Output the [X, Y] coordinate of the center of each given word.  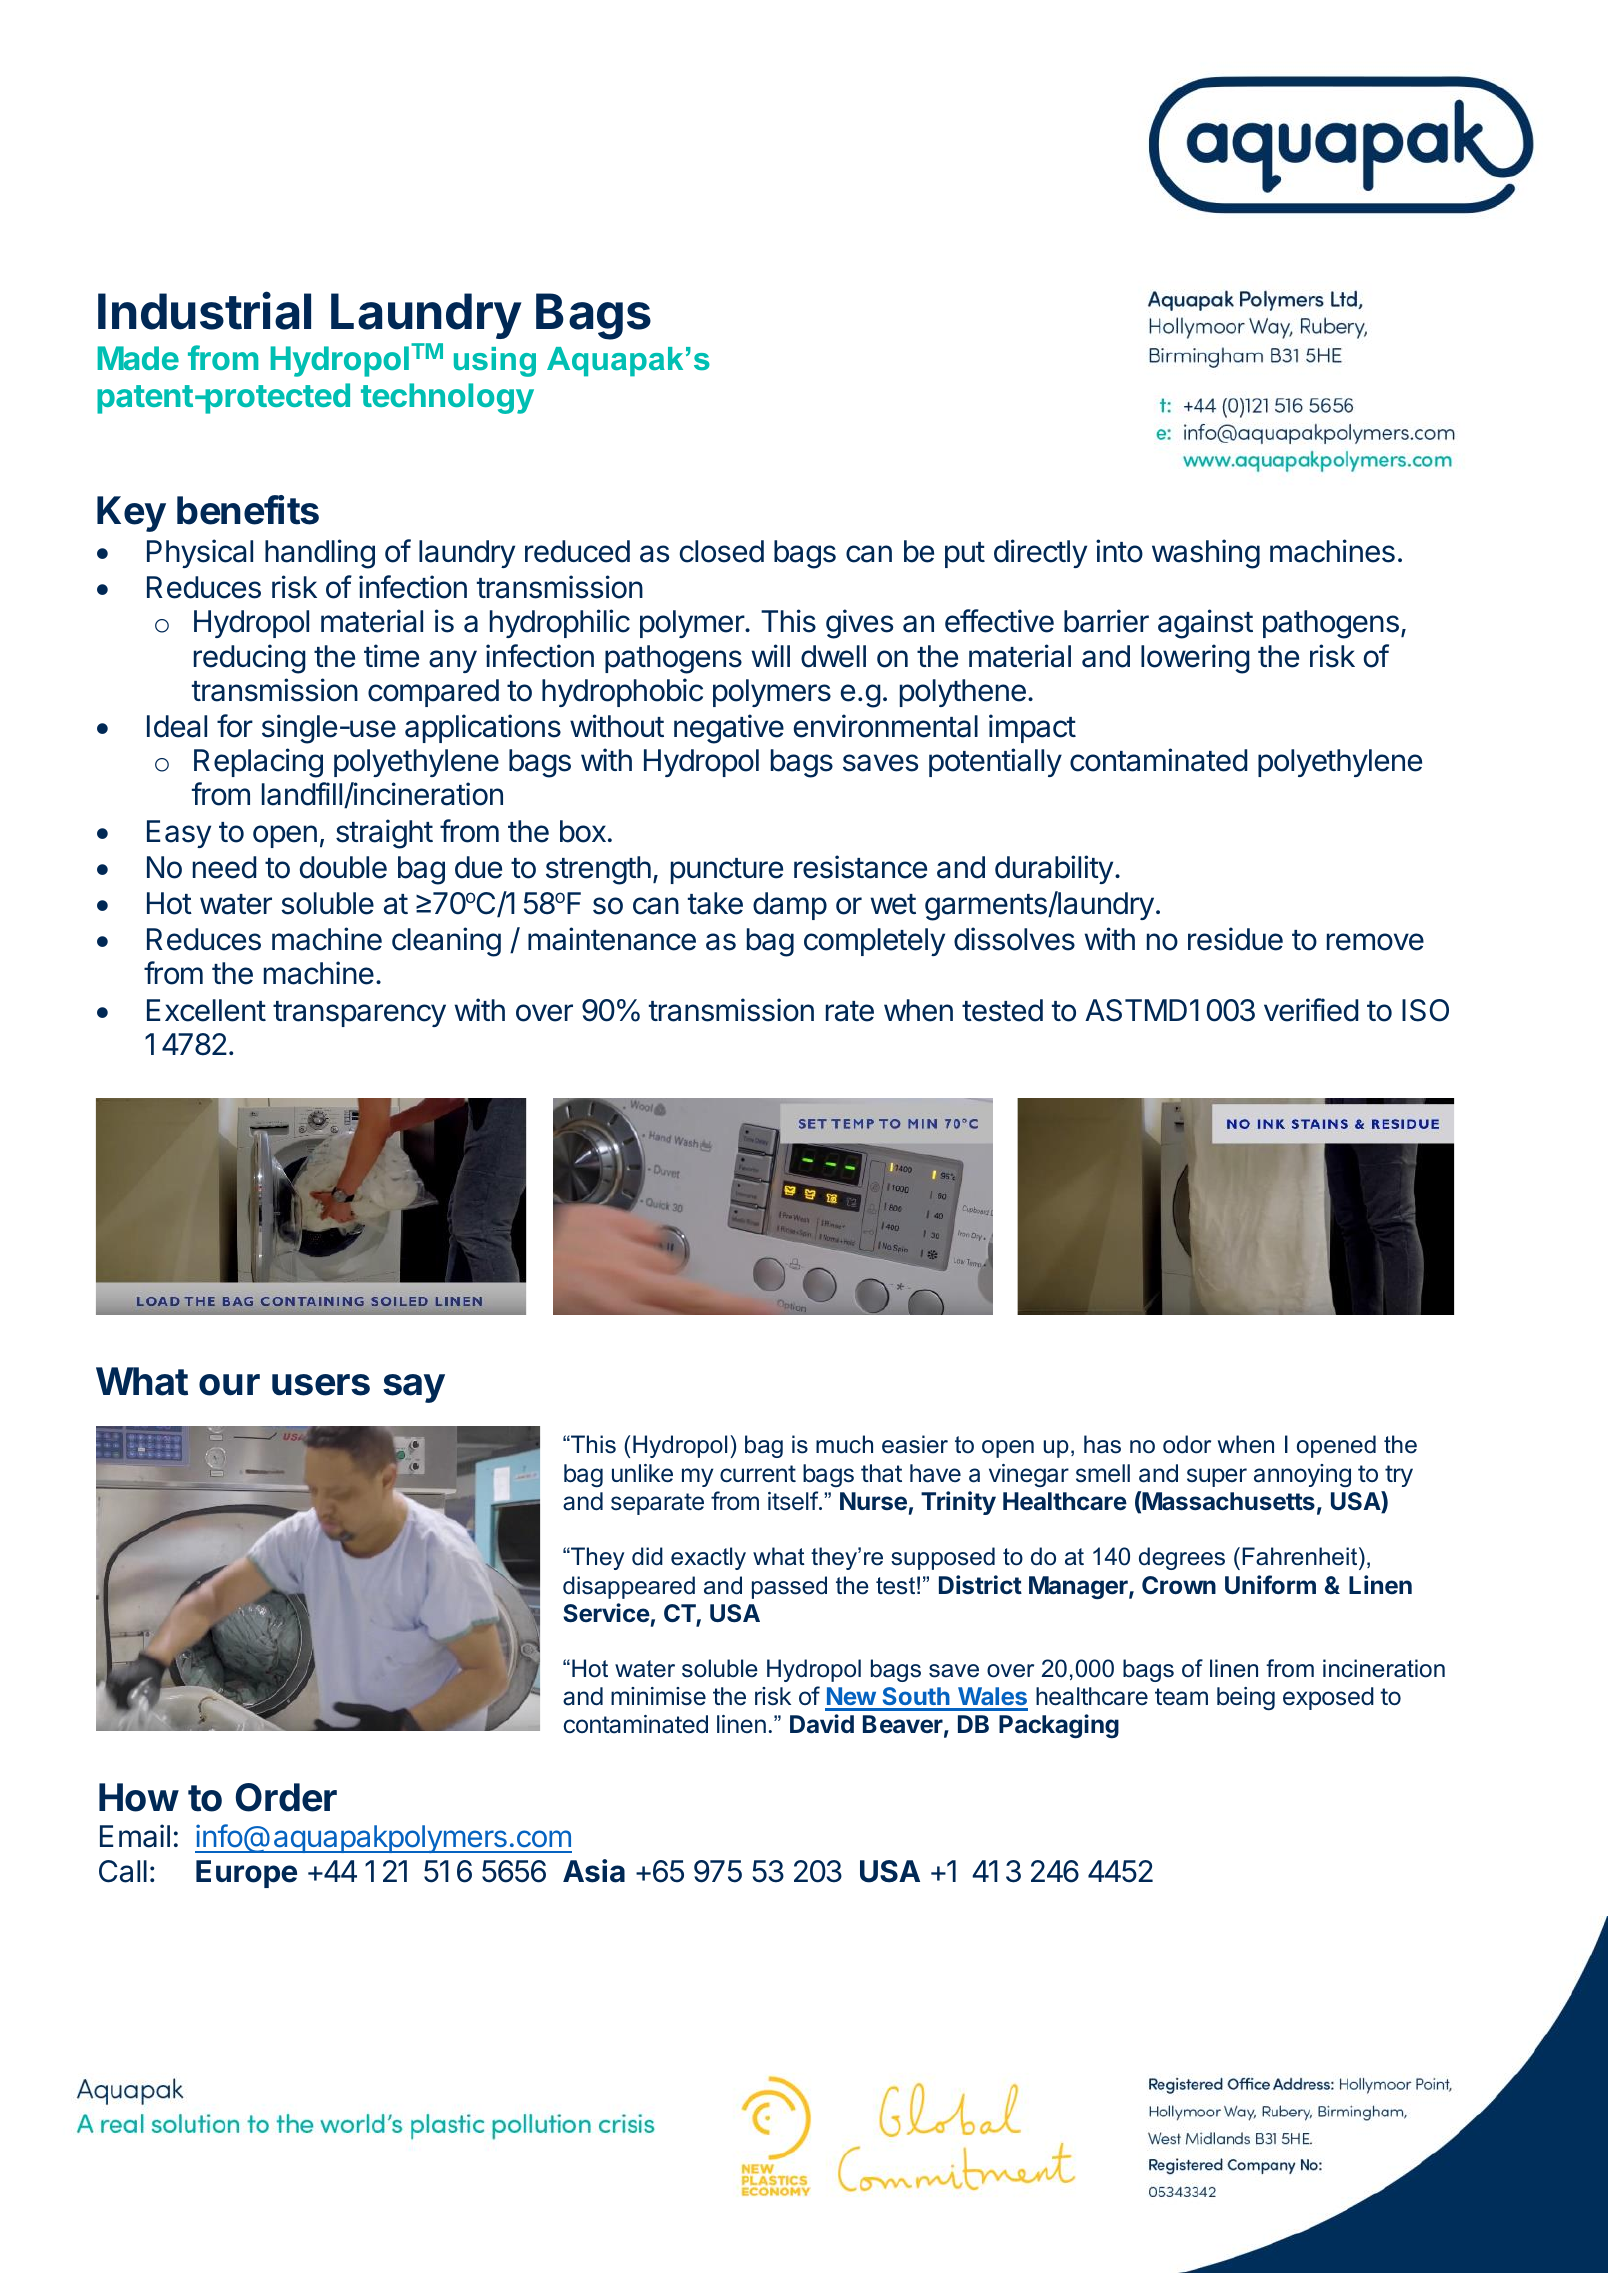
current [758, 1474]
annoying [1302, 1476]
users [321, 1385]
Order [286, 1797]
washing [1206, 554]
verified [1311, 1010]
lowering [1195, 659]
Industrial [204, 311]
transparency [359, 1014]
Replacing [258, 763]
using [495, 362]
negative [729, 729]
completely [874, 942]
